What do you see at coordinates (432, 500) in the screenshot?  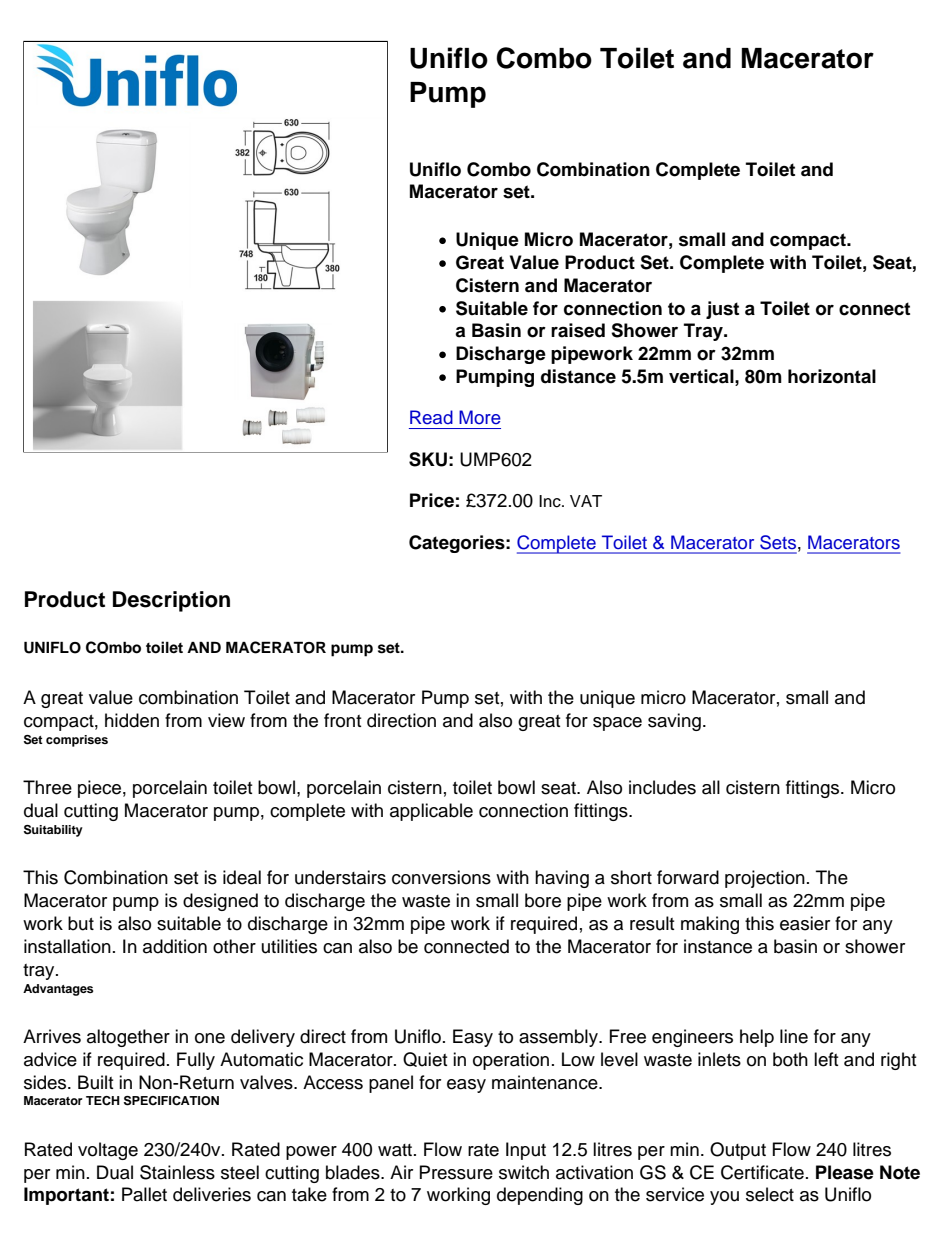 I see `Price` at bounding box center [432, 500].
